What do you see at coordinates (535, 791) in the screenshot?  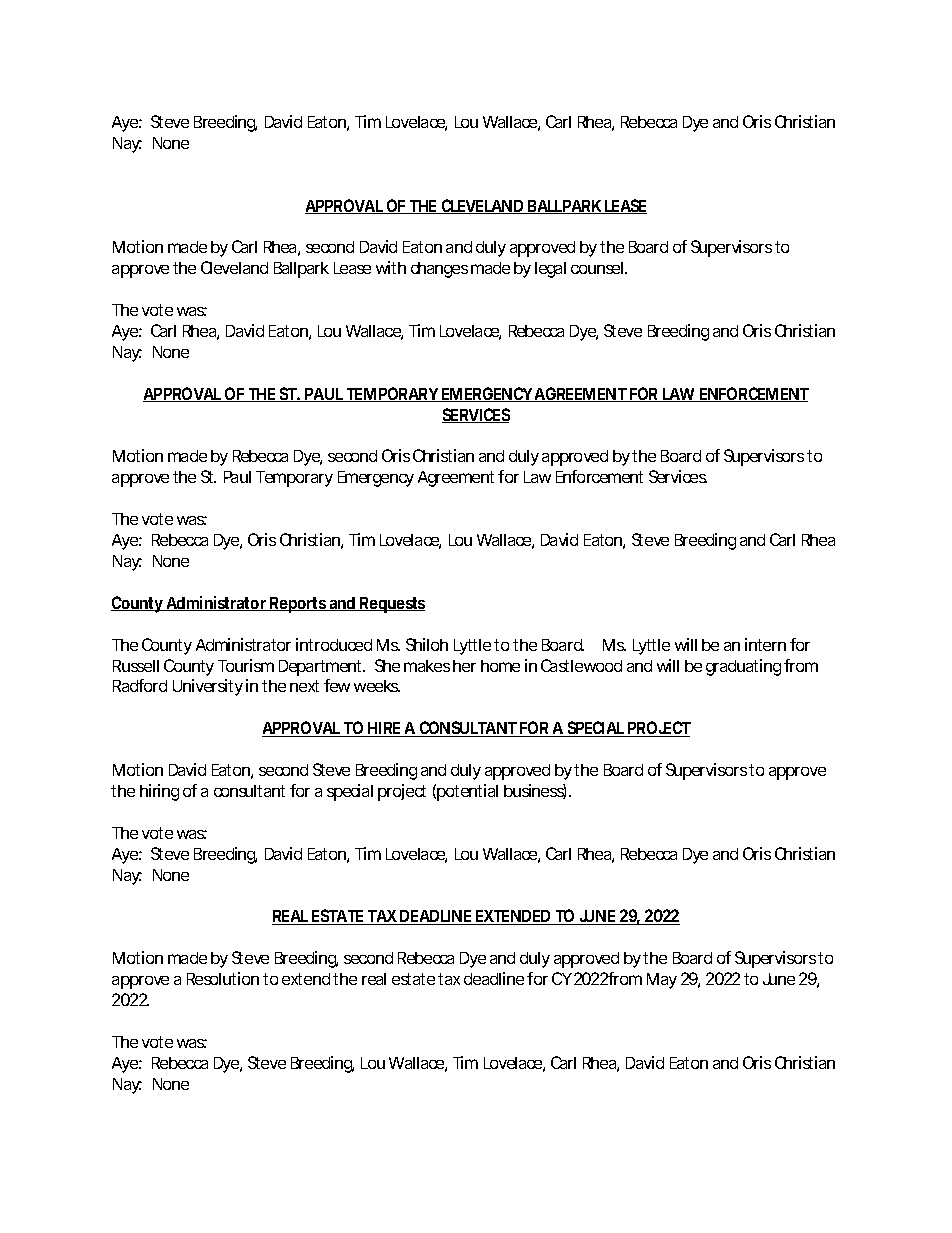 I see `business` at bounding box center [535, 791].
